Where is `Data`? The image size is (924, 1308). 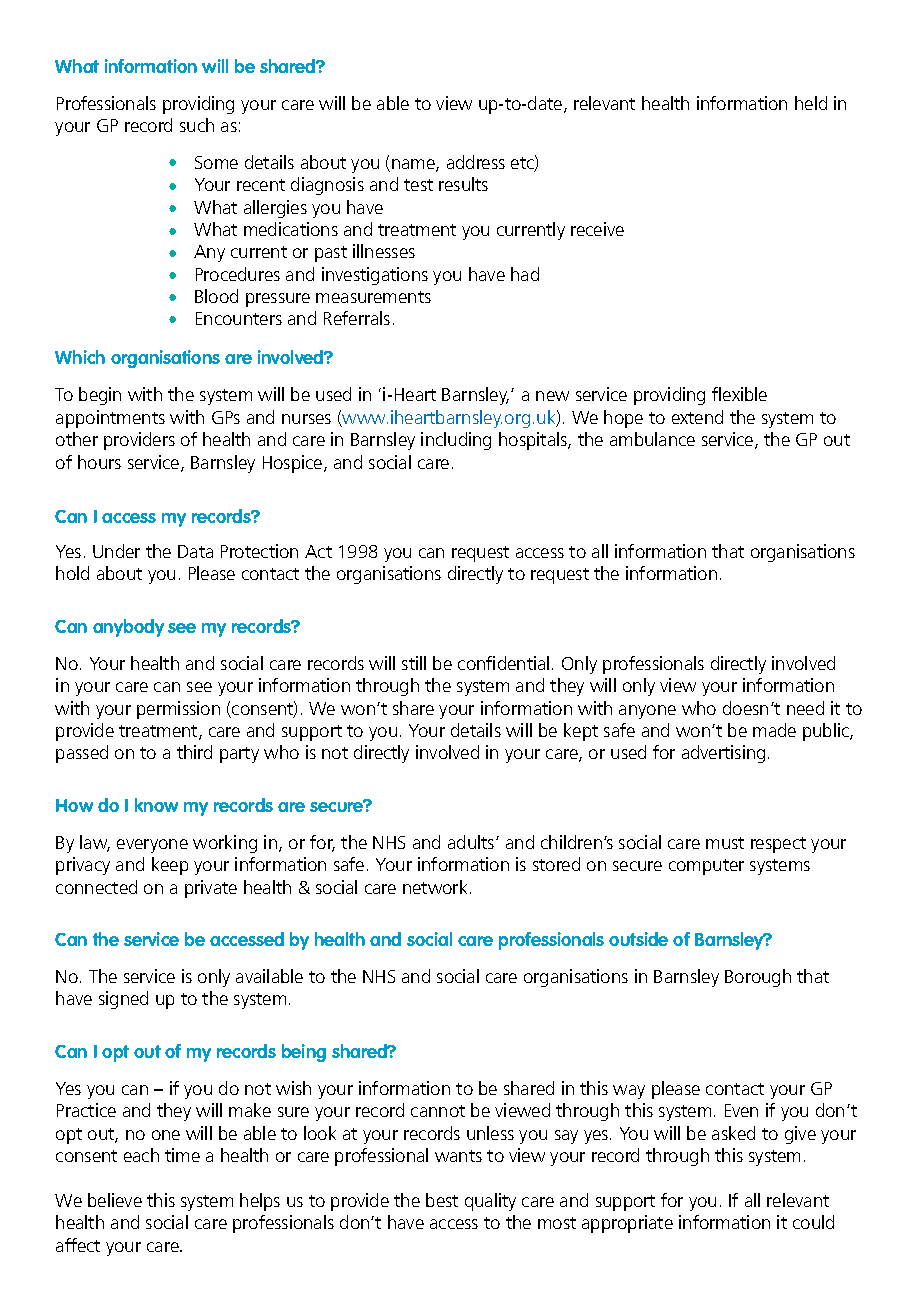 Data is located at coordinates (195, 551).
